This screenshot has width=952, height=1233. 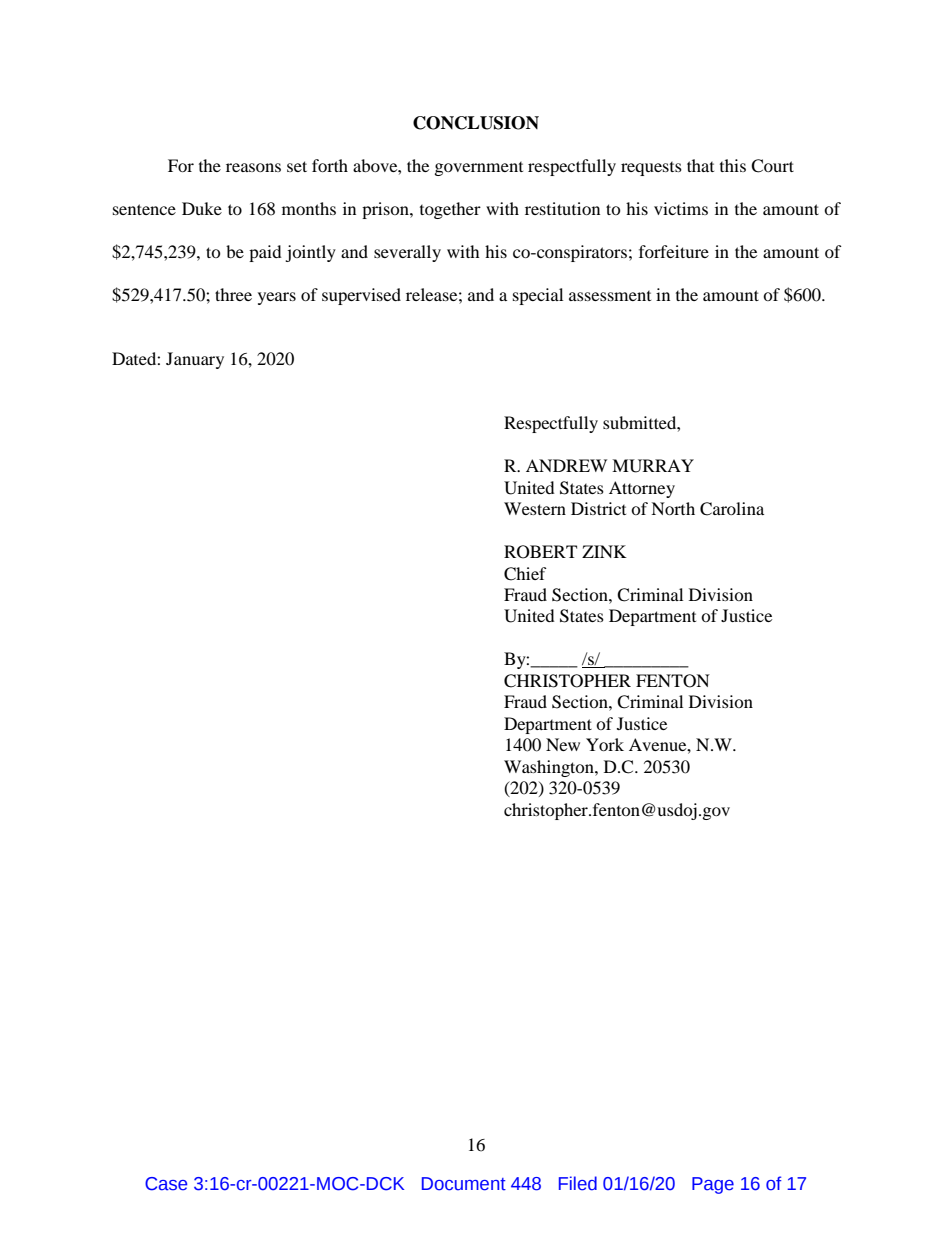 What do you see at coordinates (253, 167) in the screenshot?
I see `reasons` at bounding box center [253, 167].
